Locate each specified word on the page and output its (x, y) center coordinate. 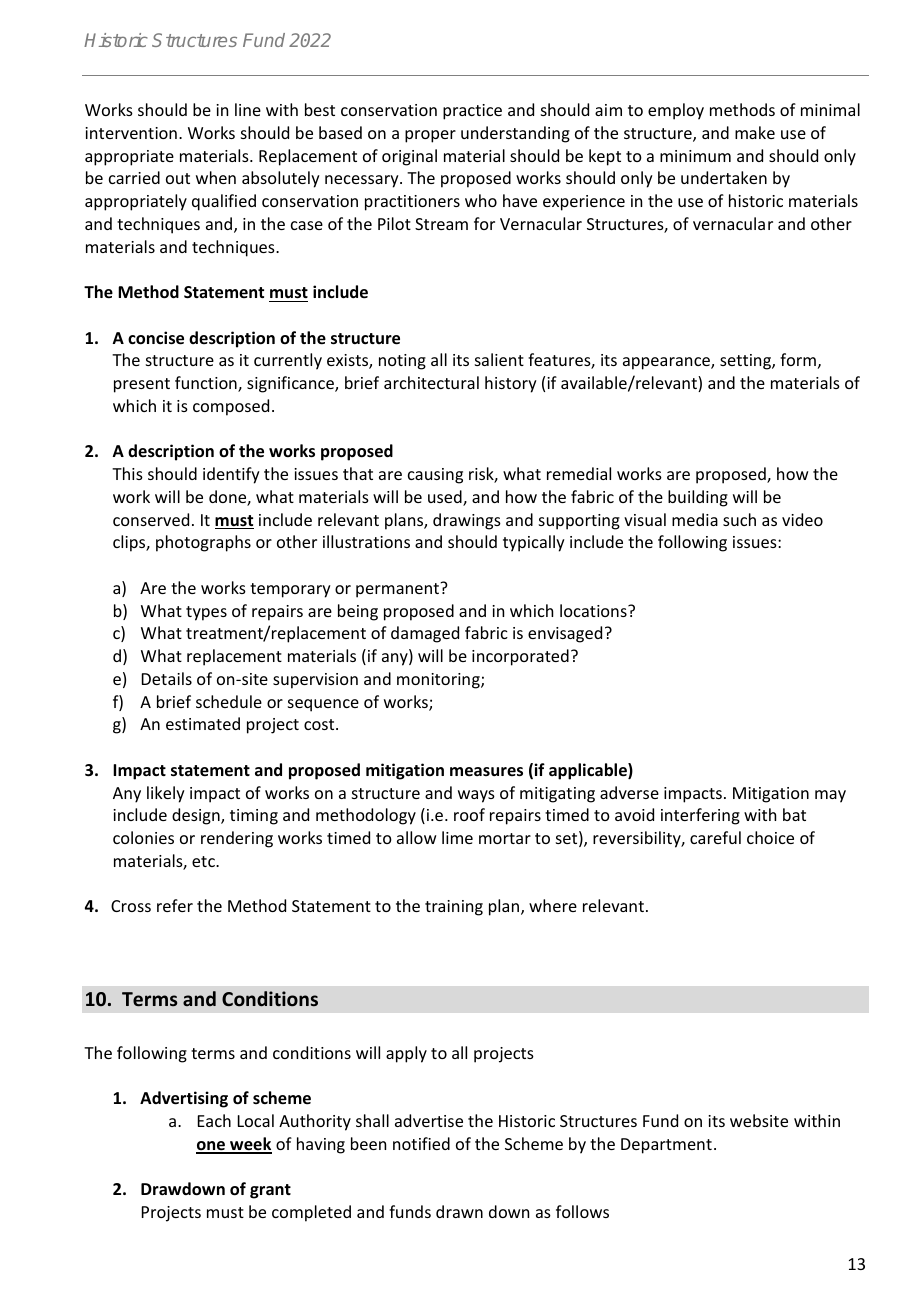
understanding (515, 134)
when (216, 177)
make (755, 132)
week (250, 1145)
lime (457, 837)
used (446, 498)
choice (770, 837)
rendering (237, 839)
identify (231, 475)
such (739, 519)
